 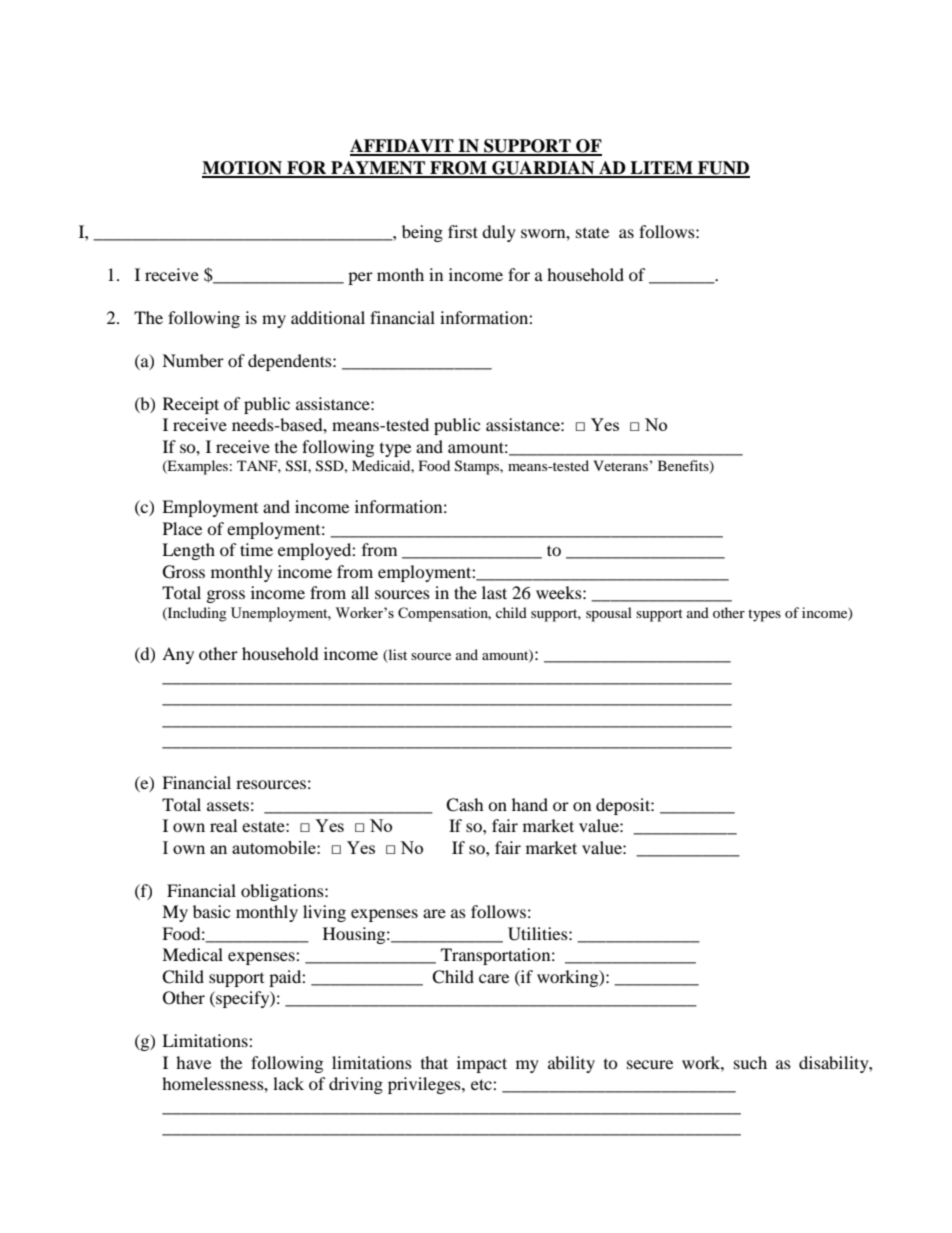 I want to click on last, so click(x=494, y=592).
